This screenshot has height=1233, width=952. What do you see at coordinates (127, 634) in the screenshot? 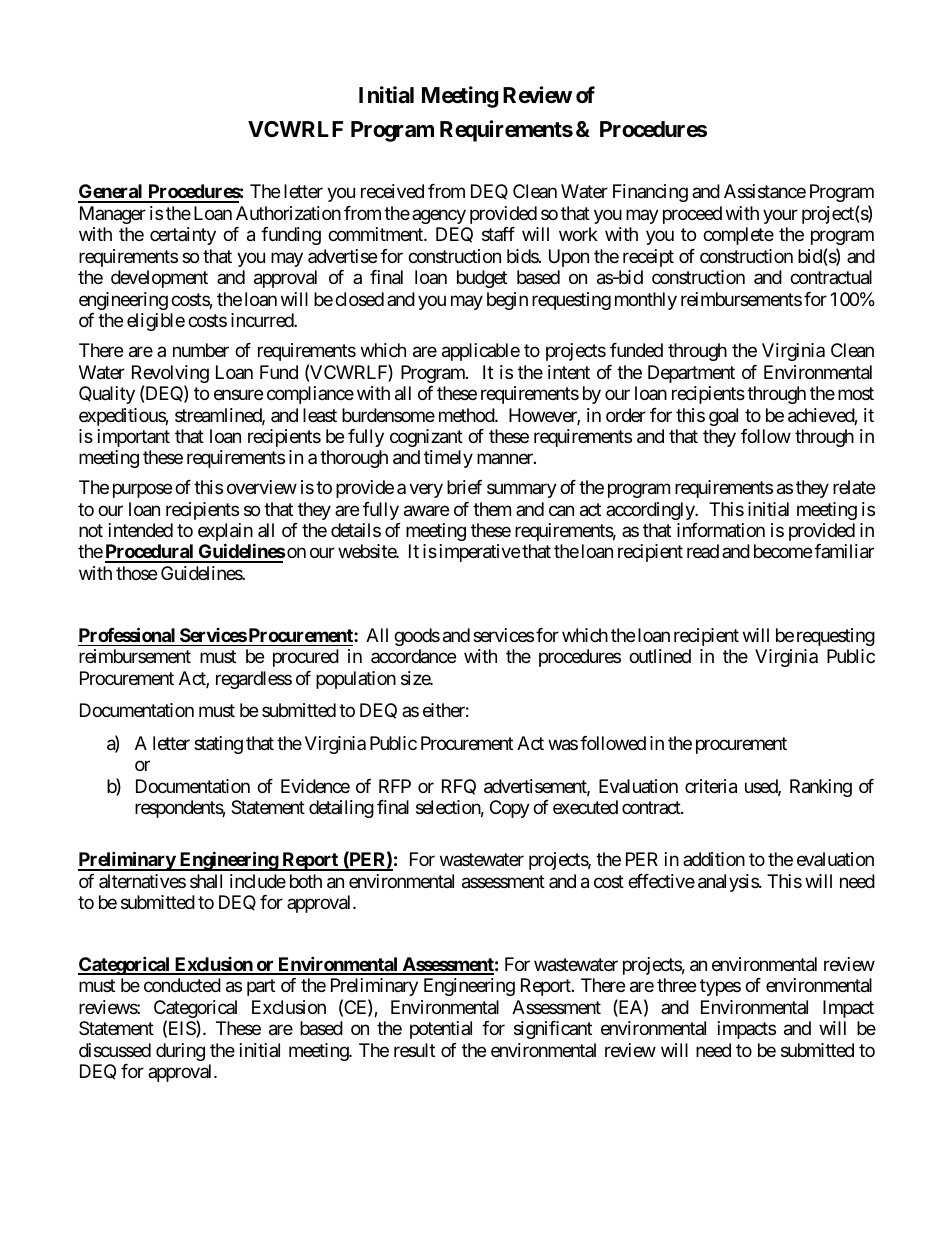
I see `Professional` at bounding box center [127, 634].
